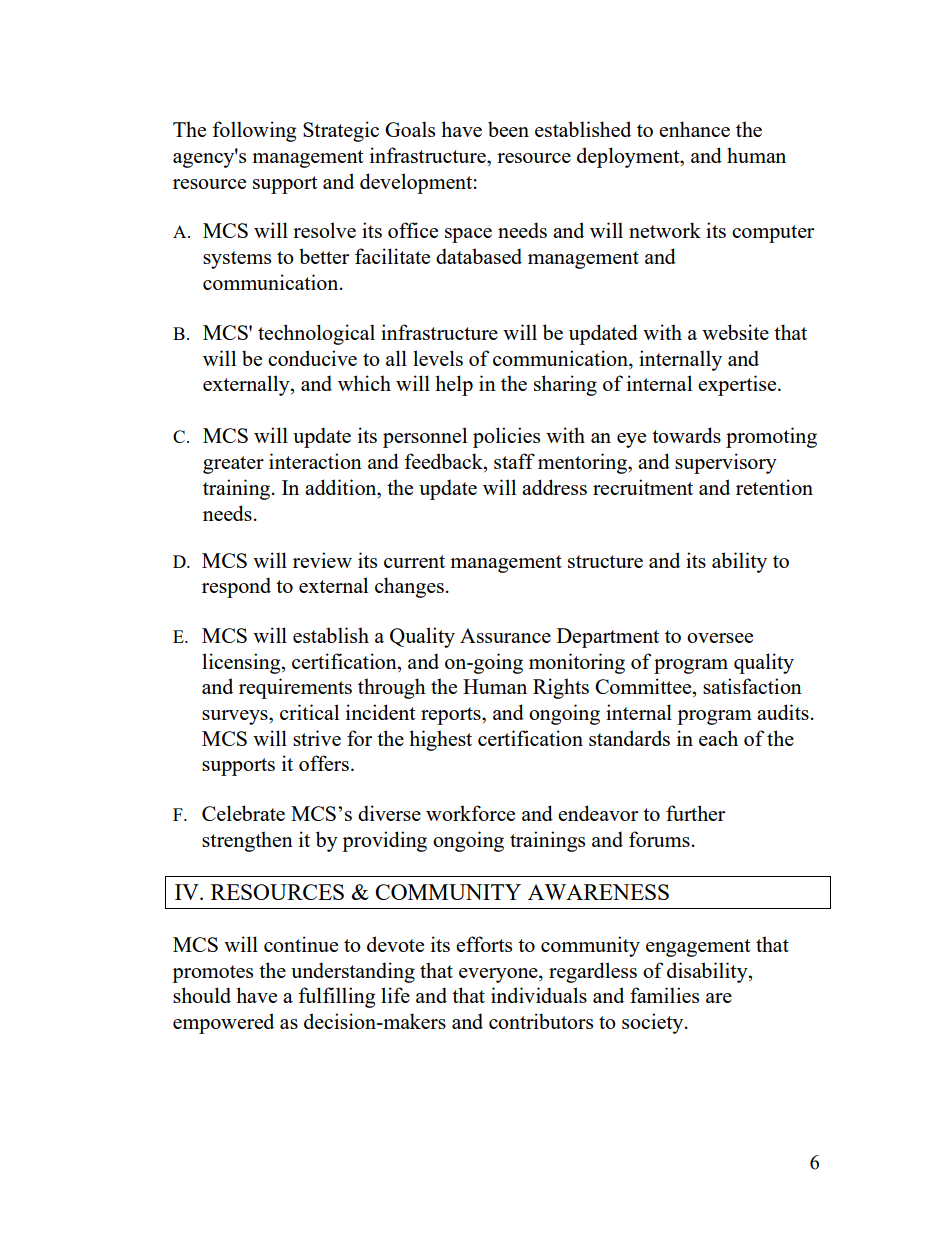 The width and height of the screenshot is (952, 1233). What do you see at coordinates (243, 813) in the screenshot?
I see `Celebrate` at bounding box center [243, 813].
